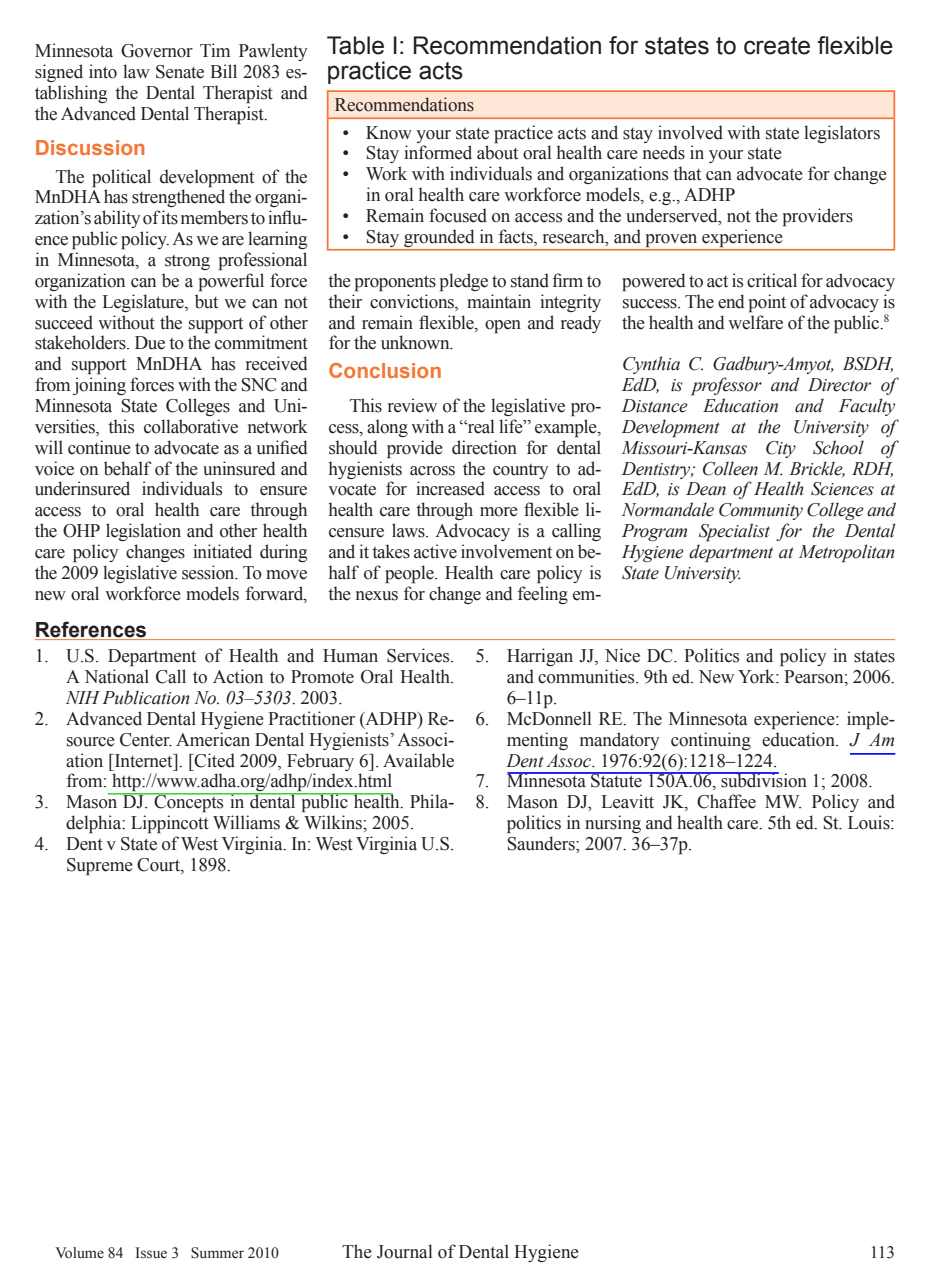  I want to click on Supreme, so click(100, 867).
